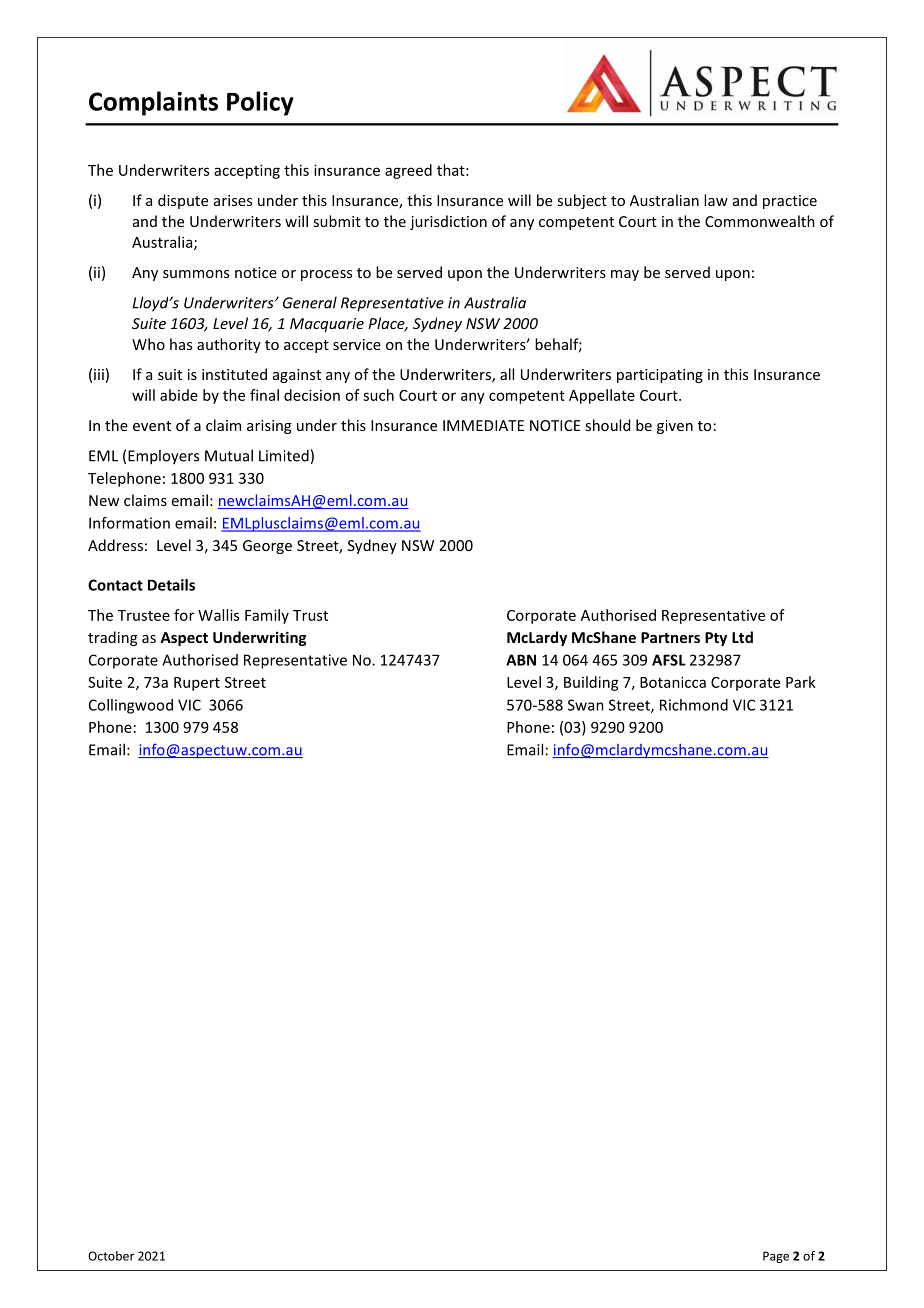 Image resolution: width=924 pixels, height=1308 pixels. What do you see at coordinates (483, 425) in the image?
I see `IMMEDIATE` at bounding box center [483, 425].
